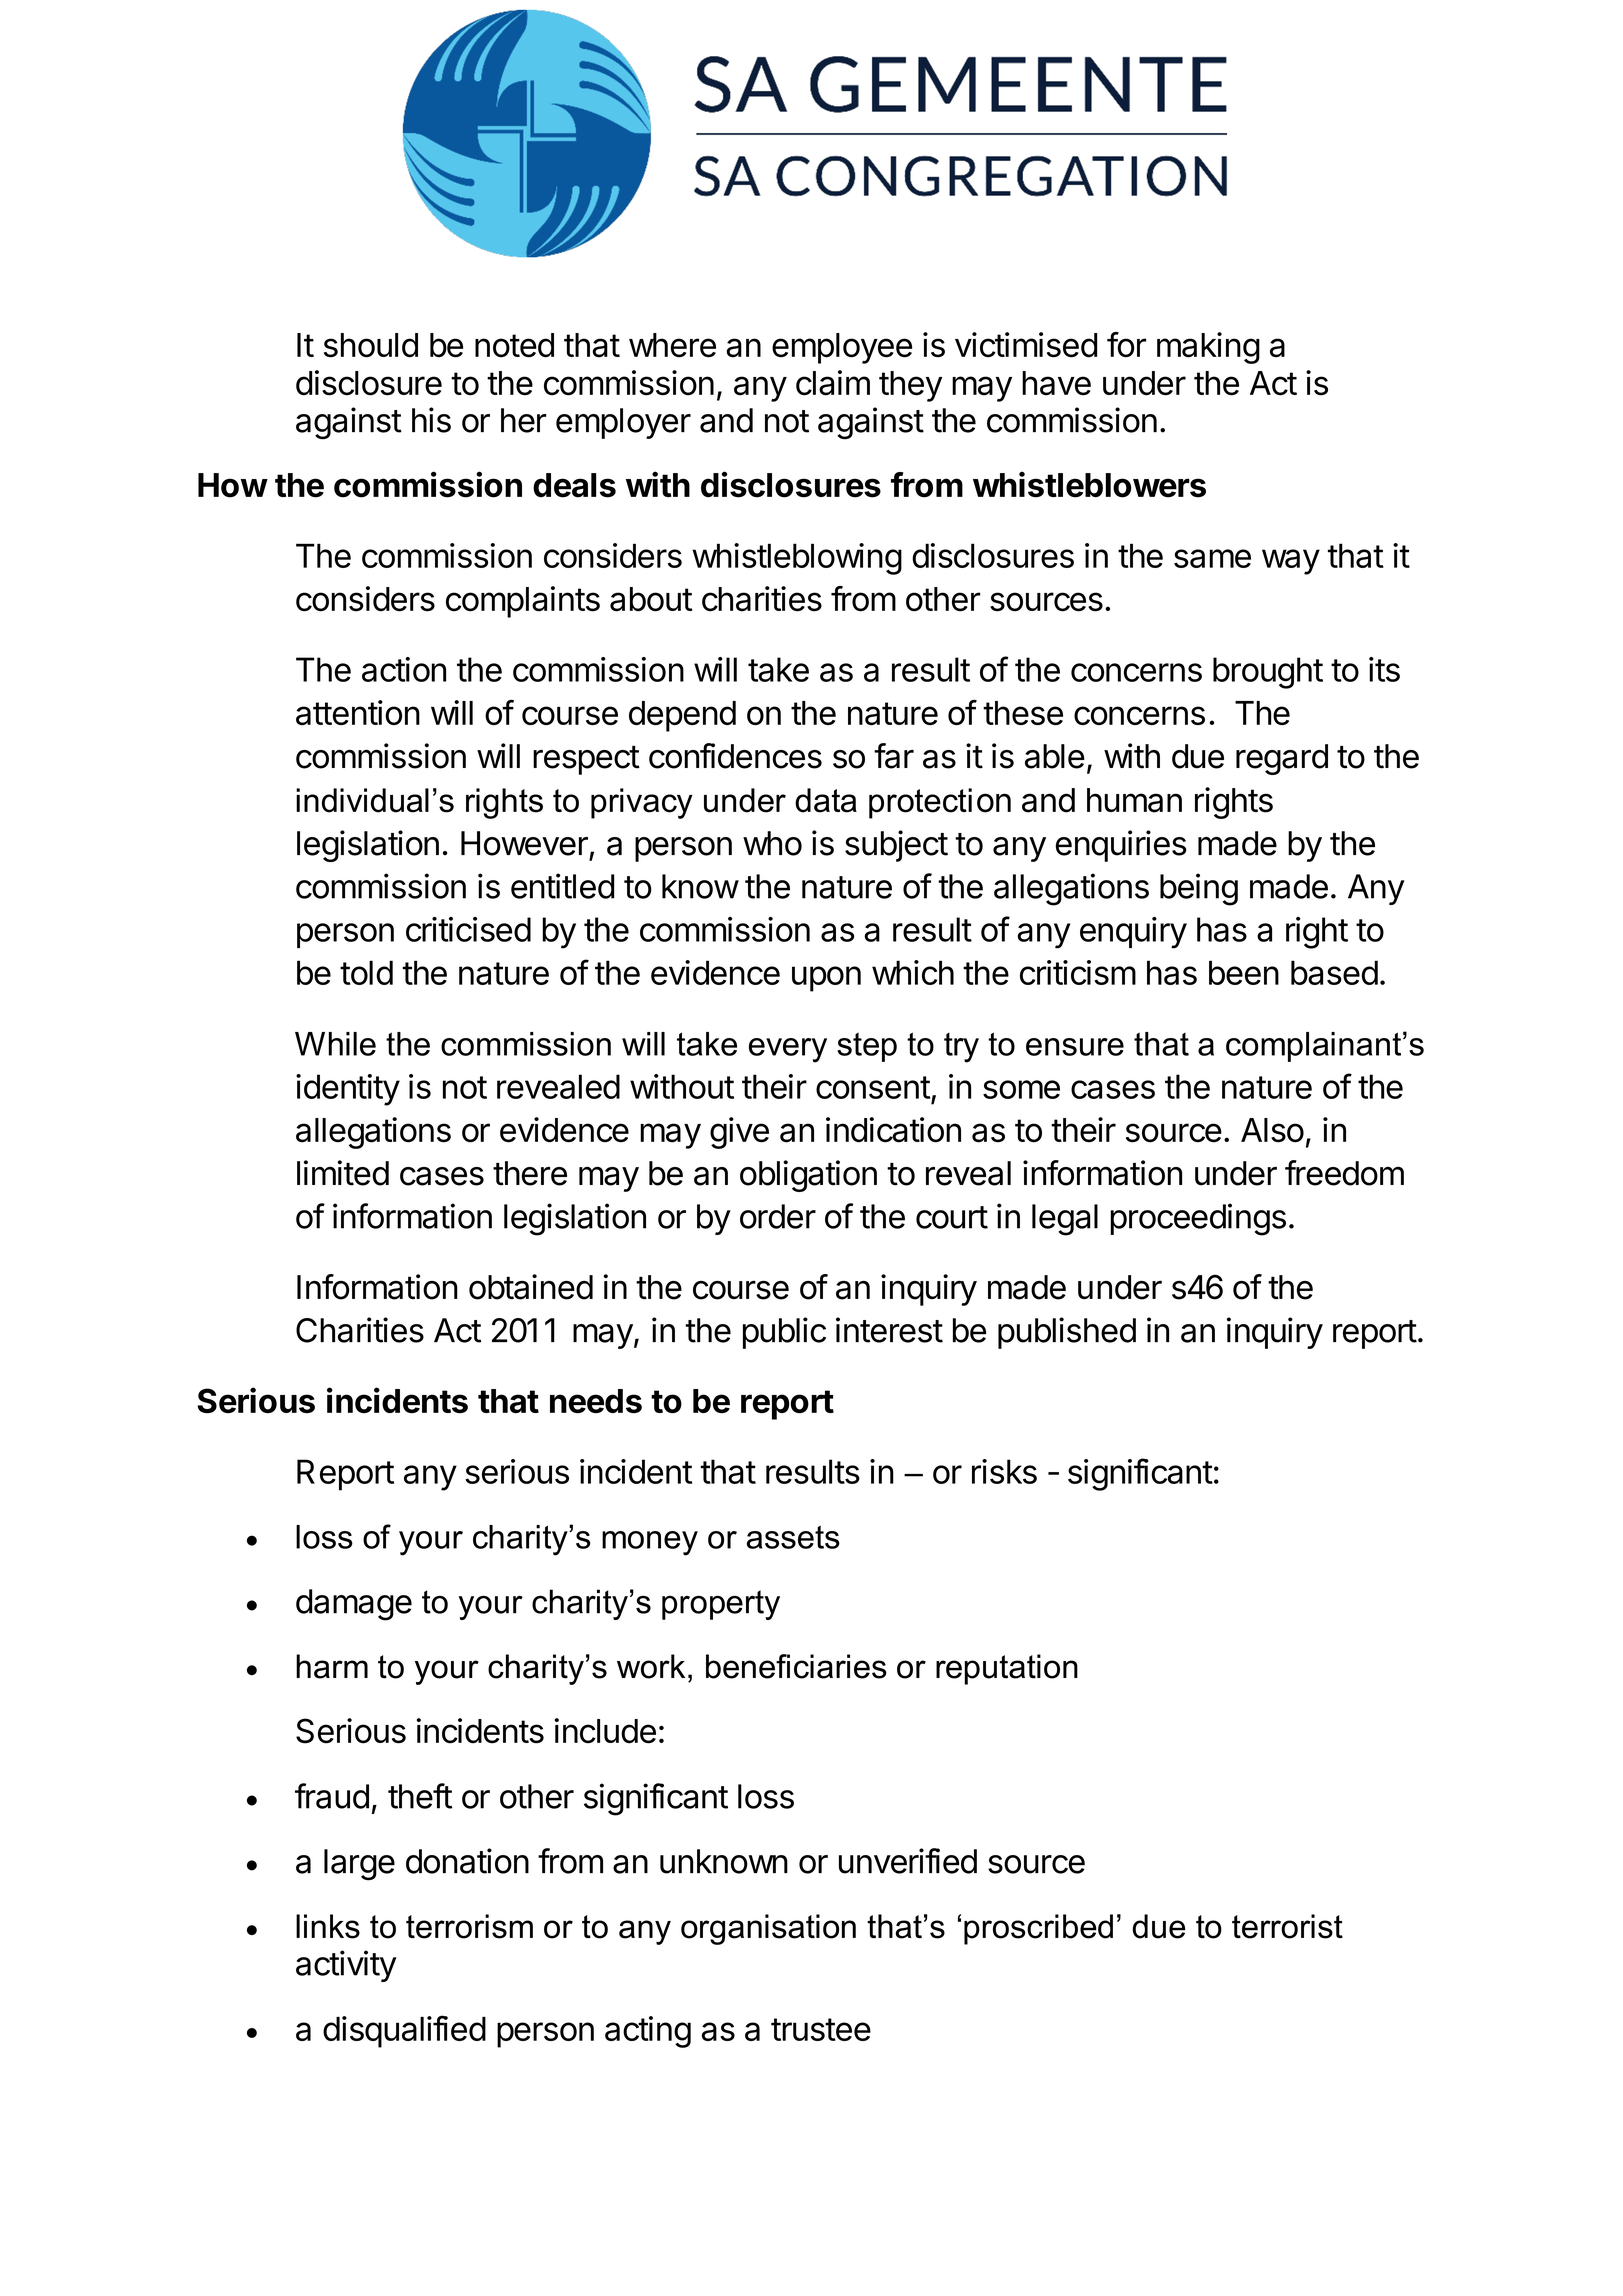 This screenshot has height=2296, width=1623. What do you see at coordinates (514, 345) in the screenshot?
I see `noted` at bounding box center [514, 345].
